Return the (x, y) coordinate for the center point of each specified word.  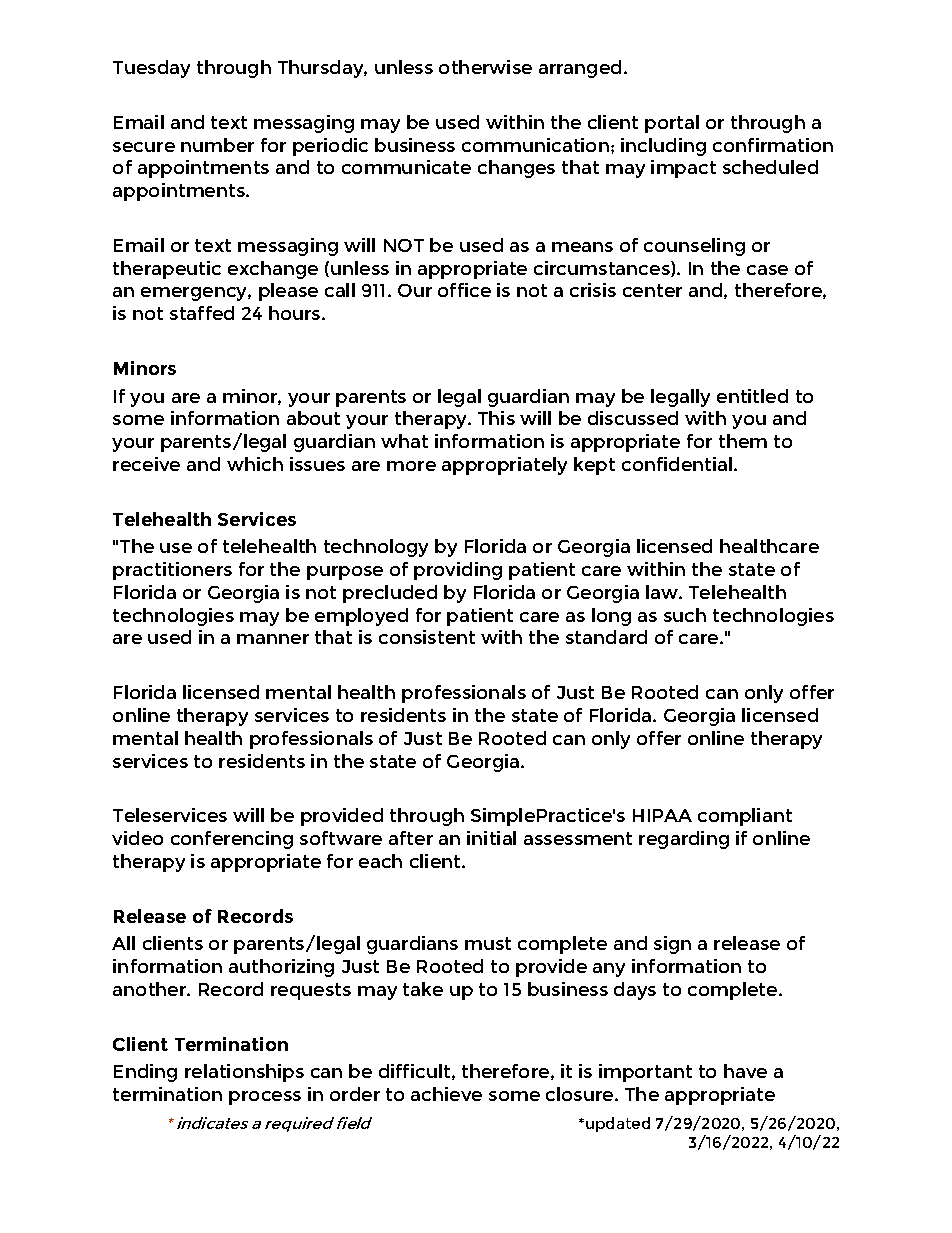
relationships (244, 1073)
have (745, 1071)
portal (672, 124)
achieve (446, 1094)
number (217, 145)
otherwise (485, 67)
